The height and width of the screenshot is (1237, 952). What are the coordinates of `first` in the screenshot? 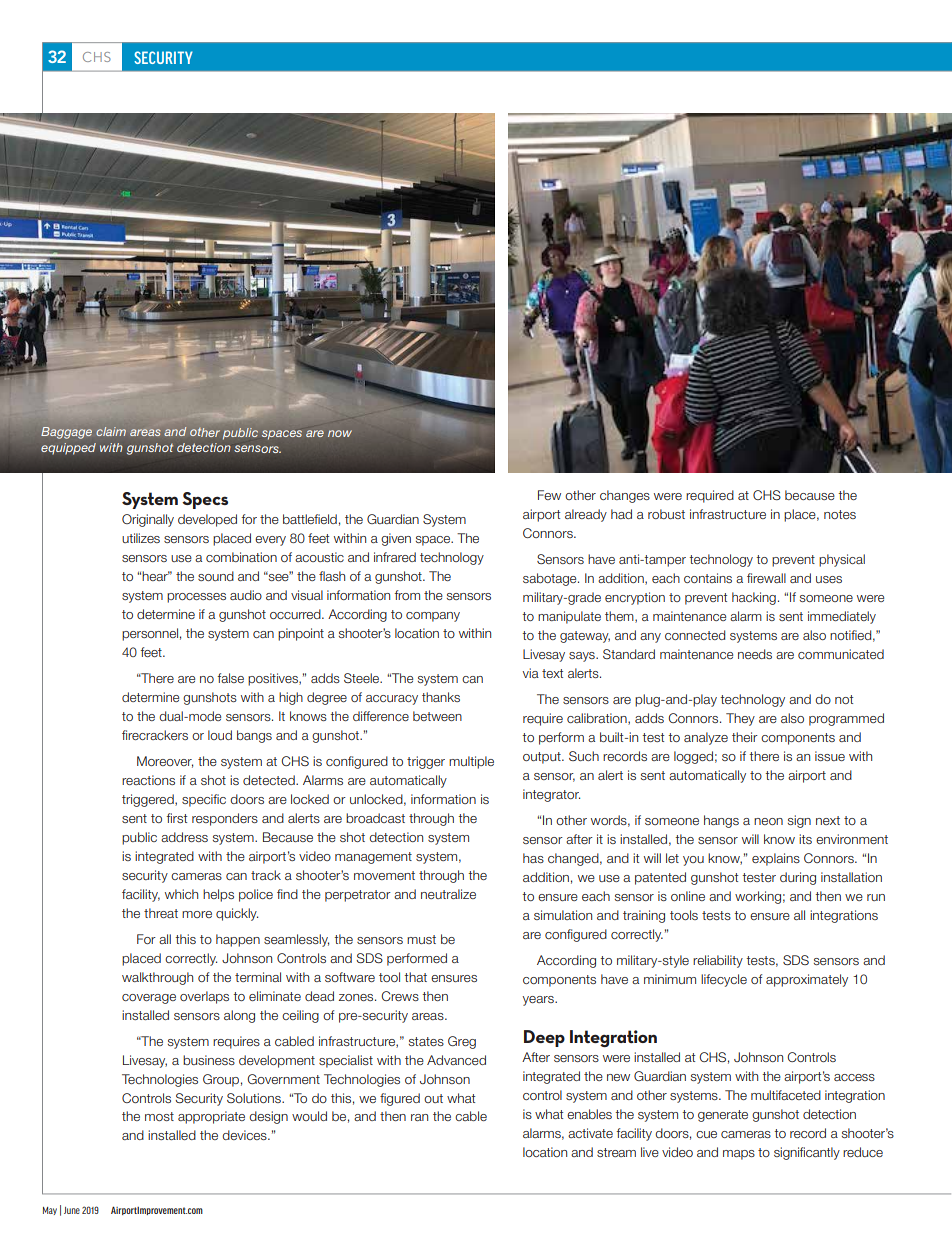 It's located at (176, 818).
